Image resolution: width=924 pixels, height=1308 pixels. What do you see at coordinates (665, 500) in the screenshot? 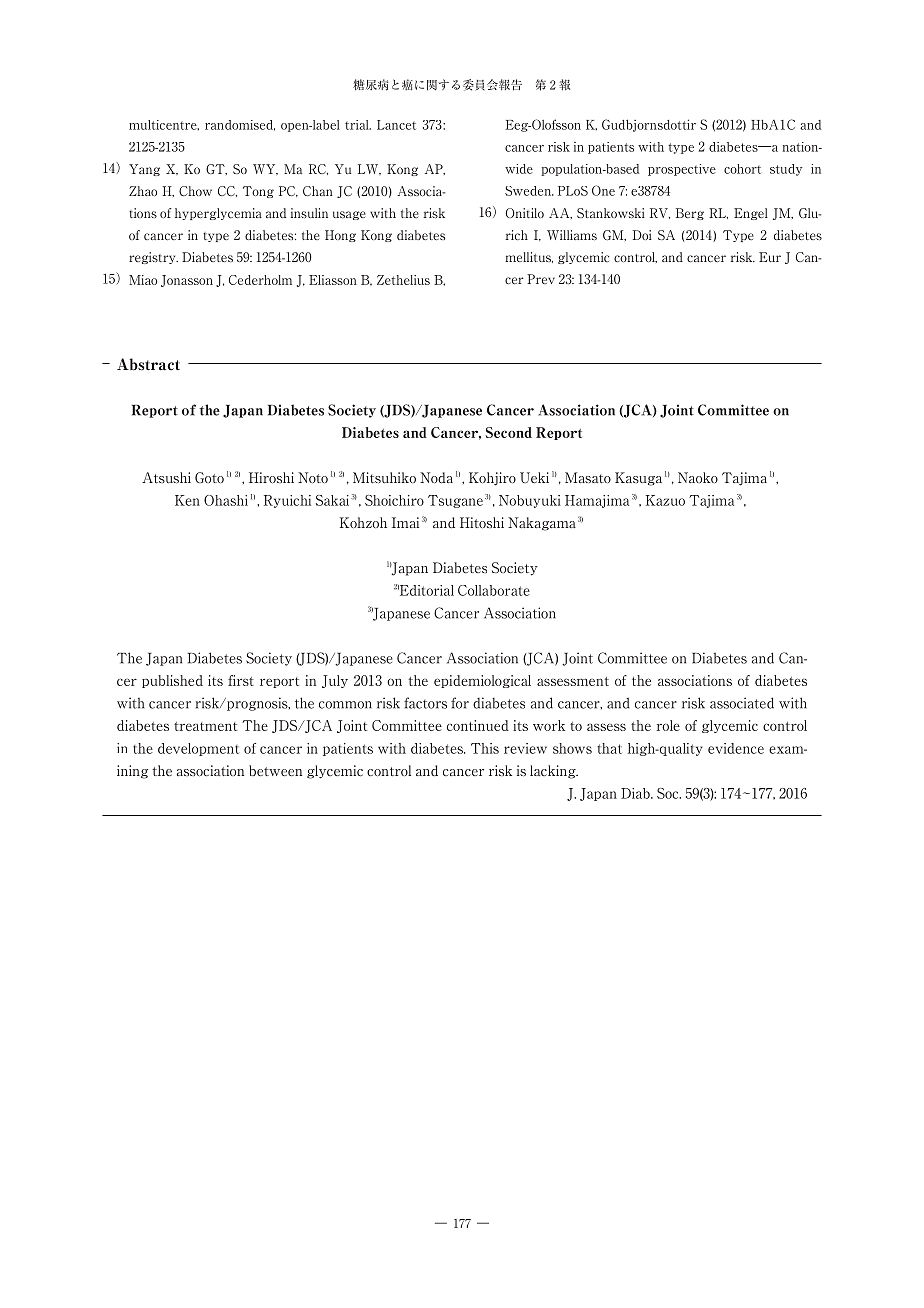
I see `Kazuo` at bounding box center [665, 500].
